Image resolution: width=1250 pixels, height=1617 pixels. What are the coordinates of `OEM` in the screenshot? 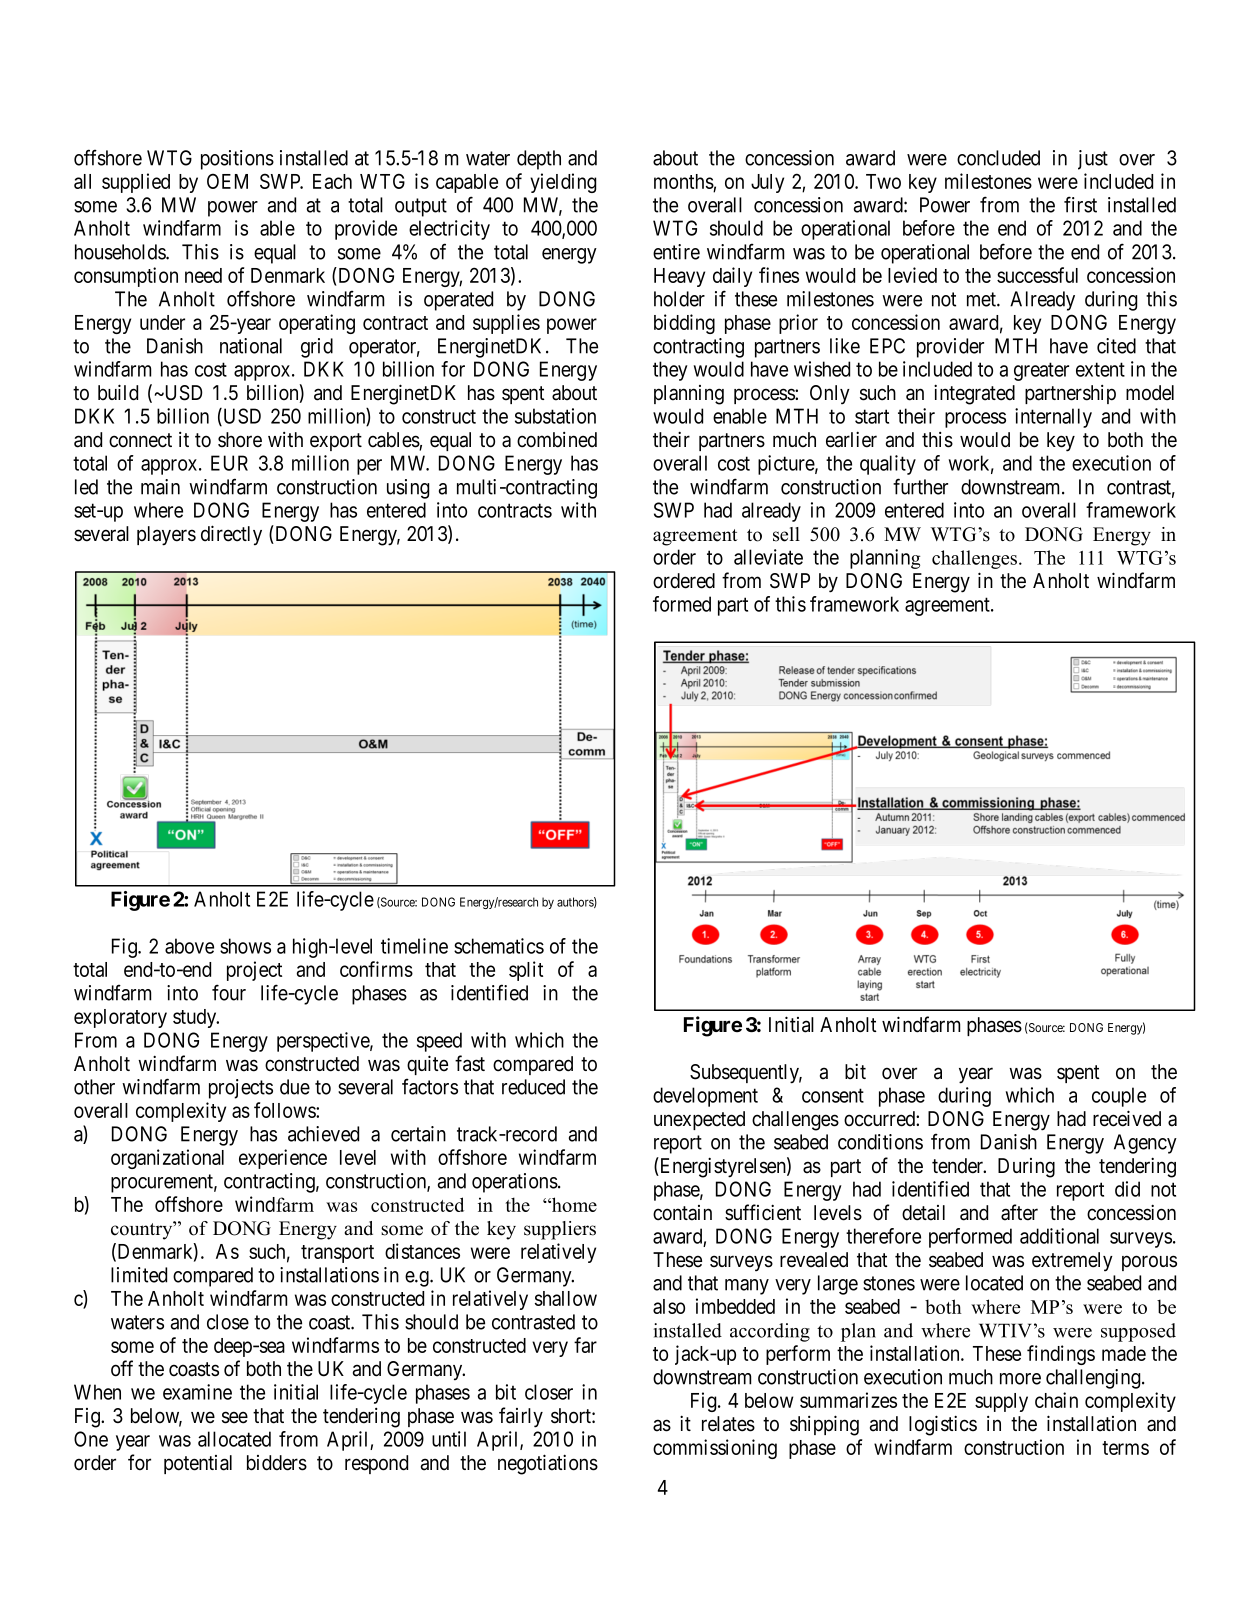 It's located at (227, 181).
